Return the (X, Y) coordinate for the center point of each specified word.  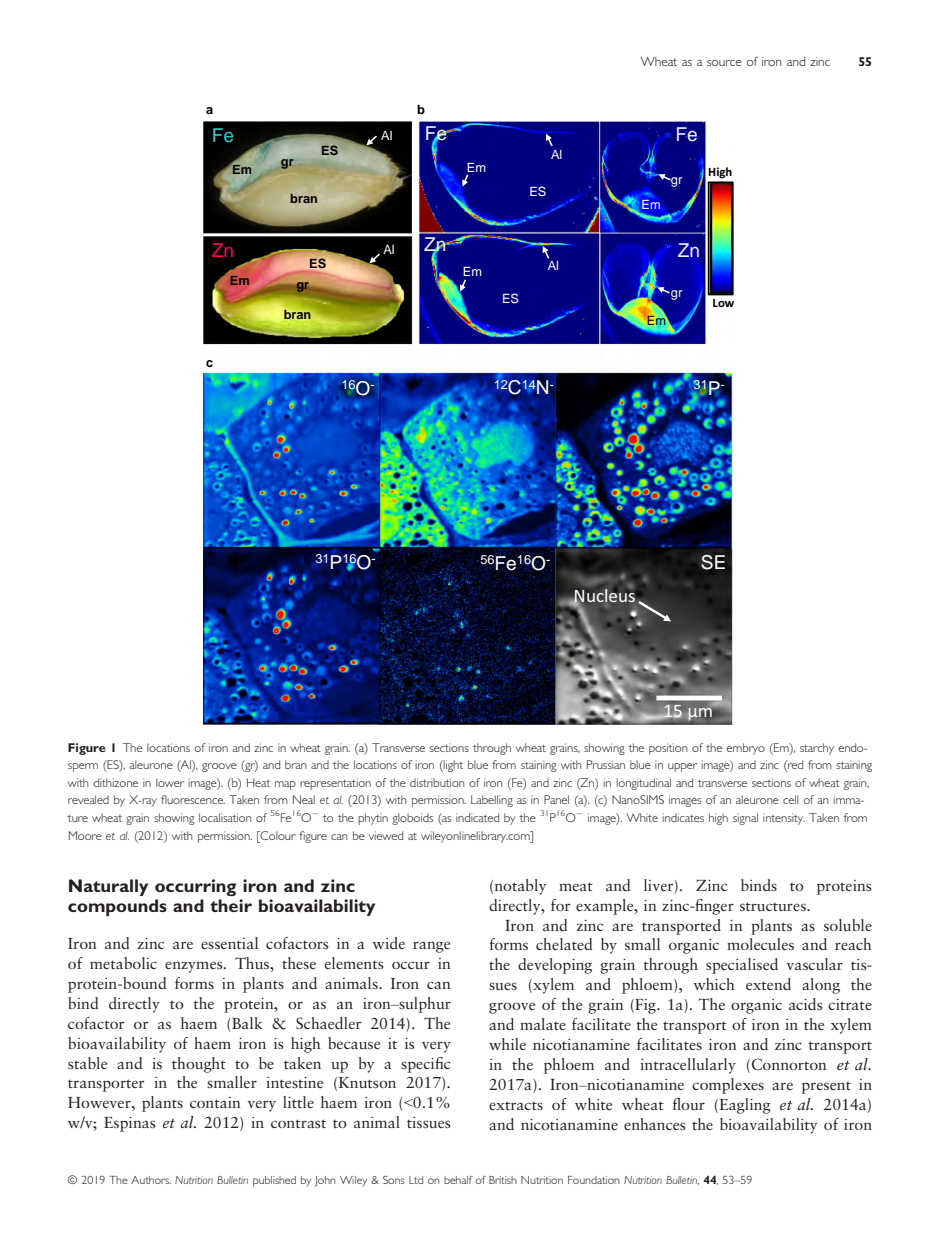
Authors (151, 1180)
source (724, 63)
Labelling (492, 801)
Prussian (606, 764)
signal (745, 819)
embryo (745, 749)
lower (170, 782)
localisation (225, 817)
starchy (817, 749)
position (668, 749)
